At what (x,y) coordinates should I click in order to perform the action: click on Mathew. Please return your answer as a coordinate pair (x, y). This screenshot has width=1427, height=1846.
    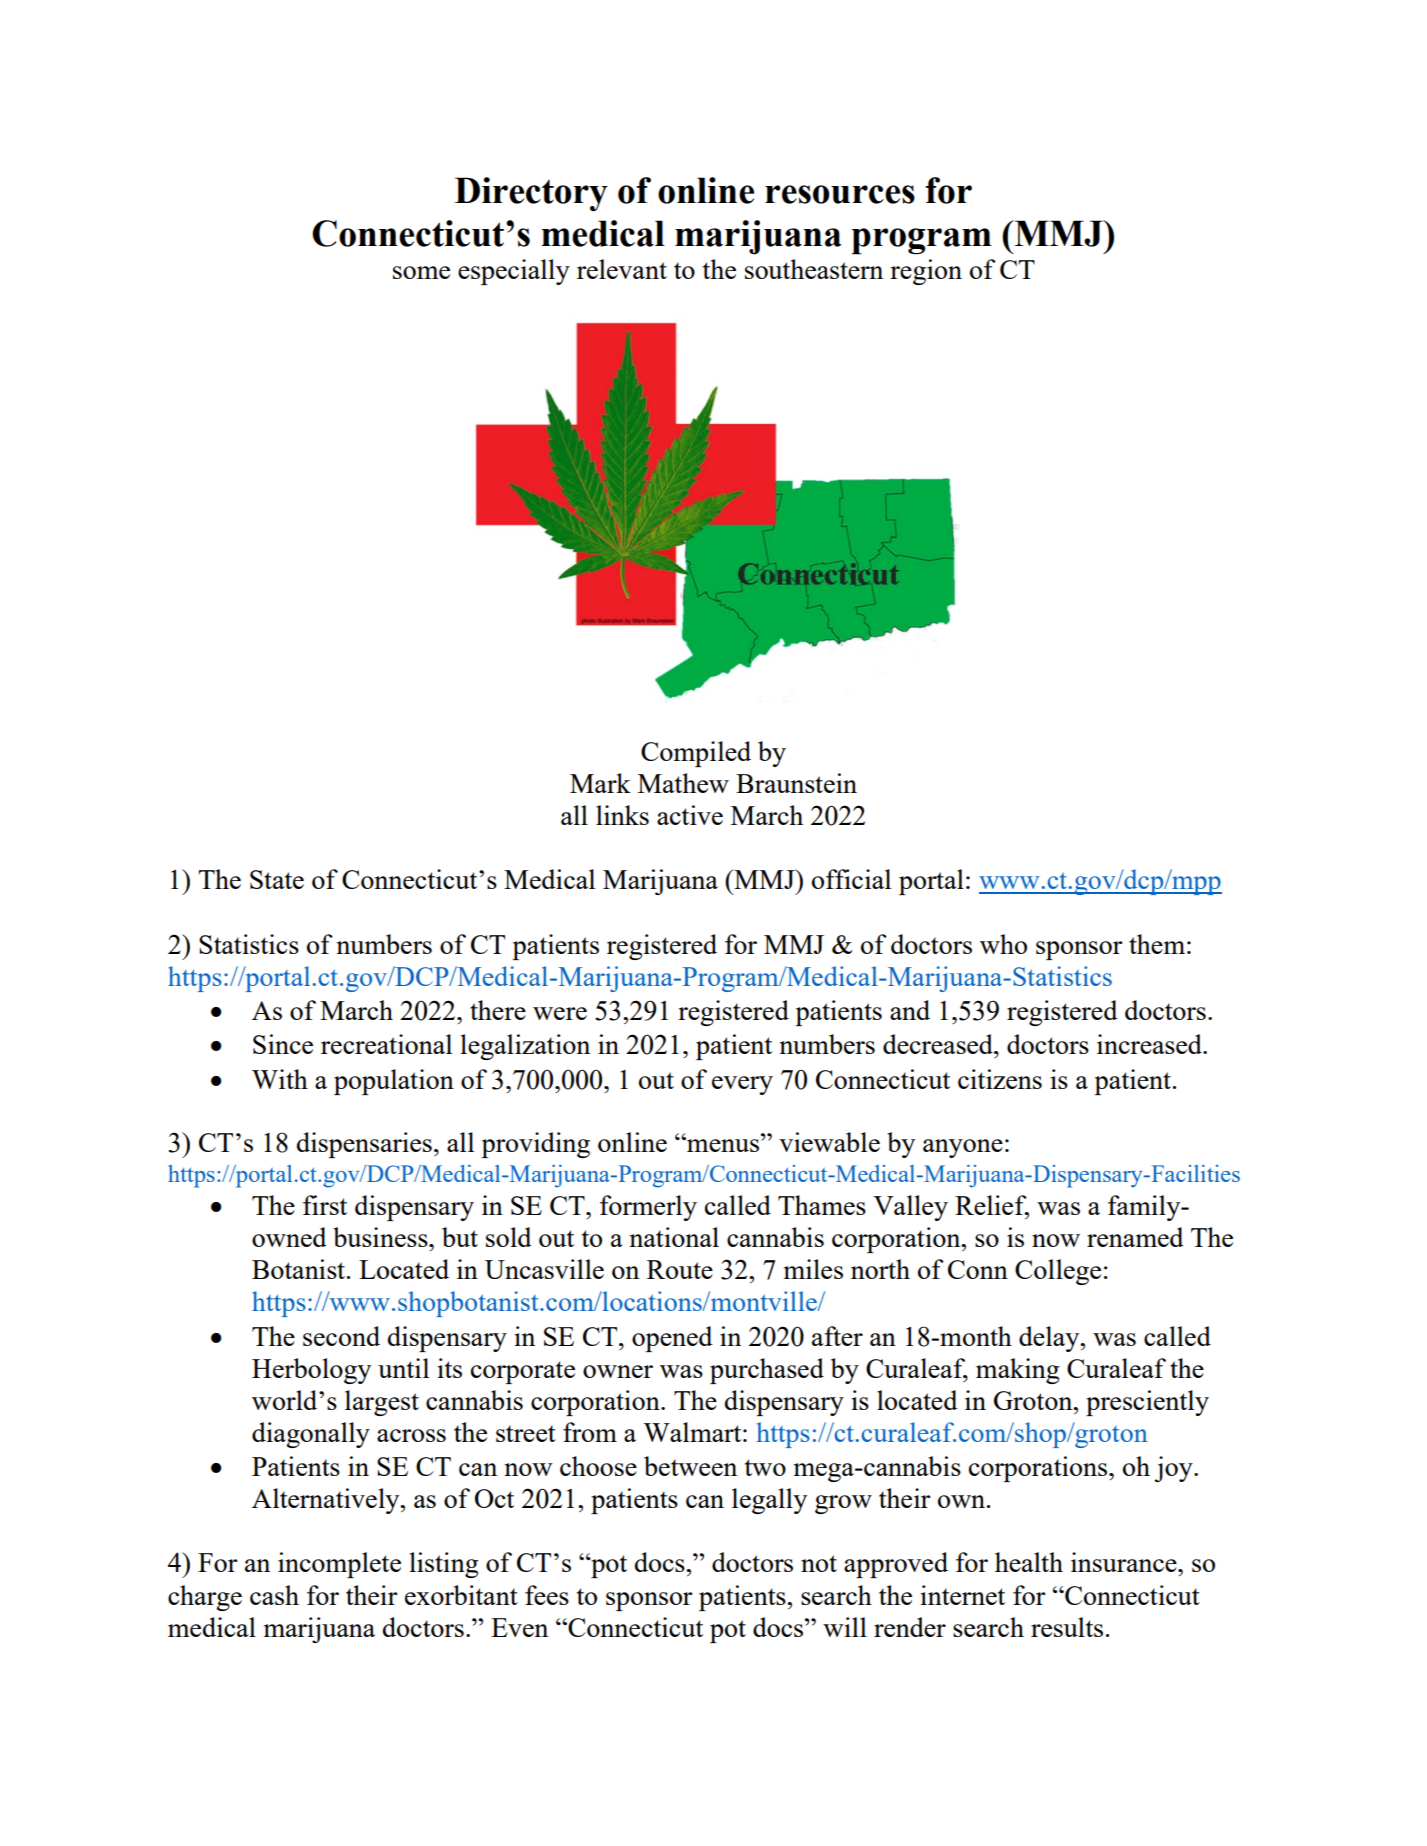
    Looking at the image, I should click on (683, 783).
